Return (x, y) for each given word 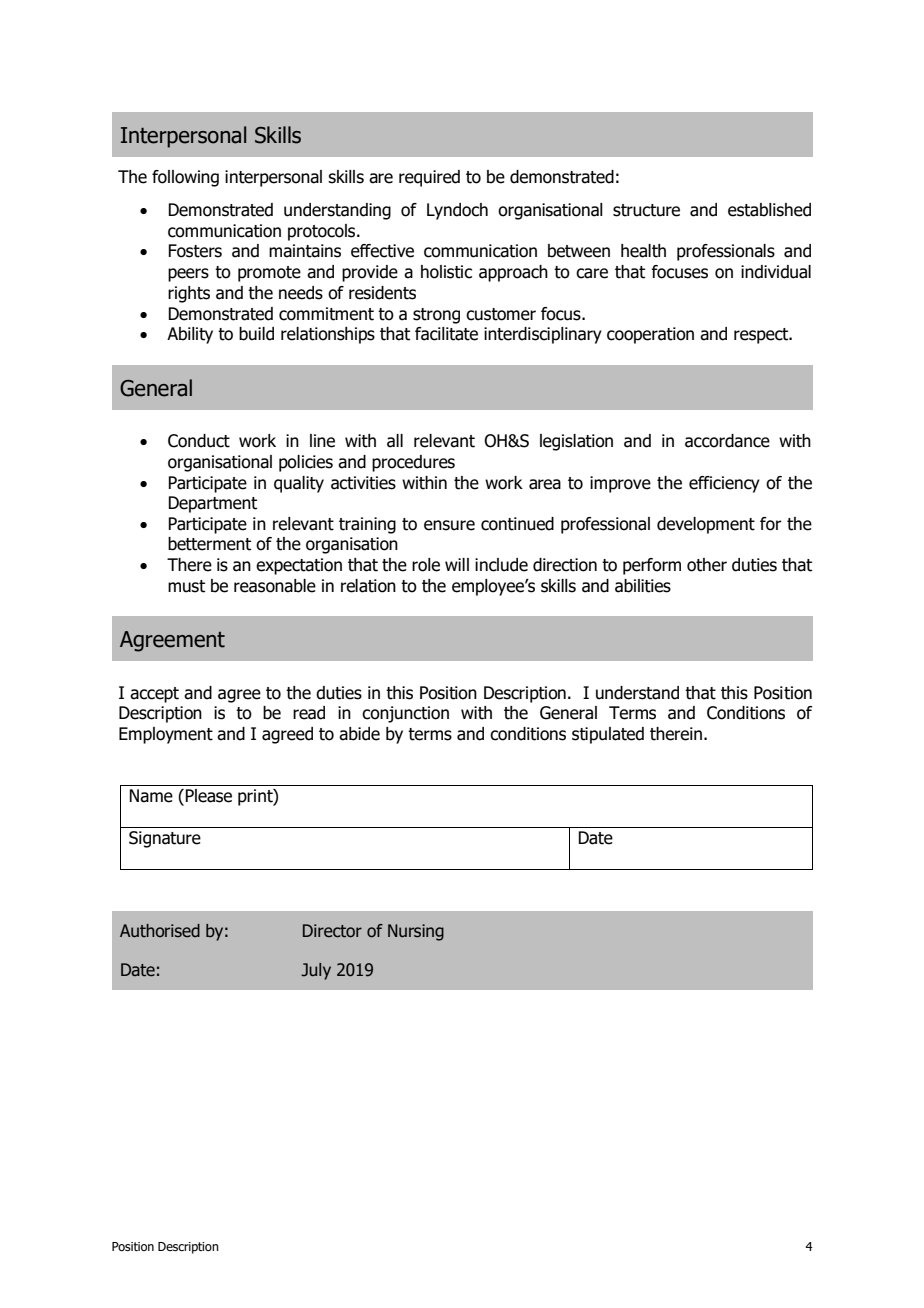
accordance (727, 441)
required (429, 178)
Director (332, 931)
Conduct (199, 441)
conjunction (405, 714)
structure (646, 210)
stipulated (608, 735)
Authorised (160, 931)
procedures (413, 463)
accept (154, 695)
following (185, 178)
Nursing (416, 932)
